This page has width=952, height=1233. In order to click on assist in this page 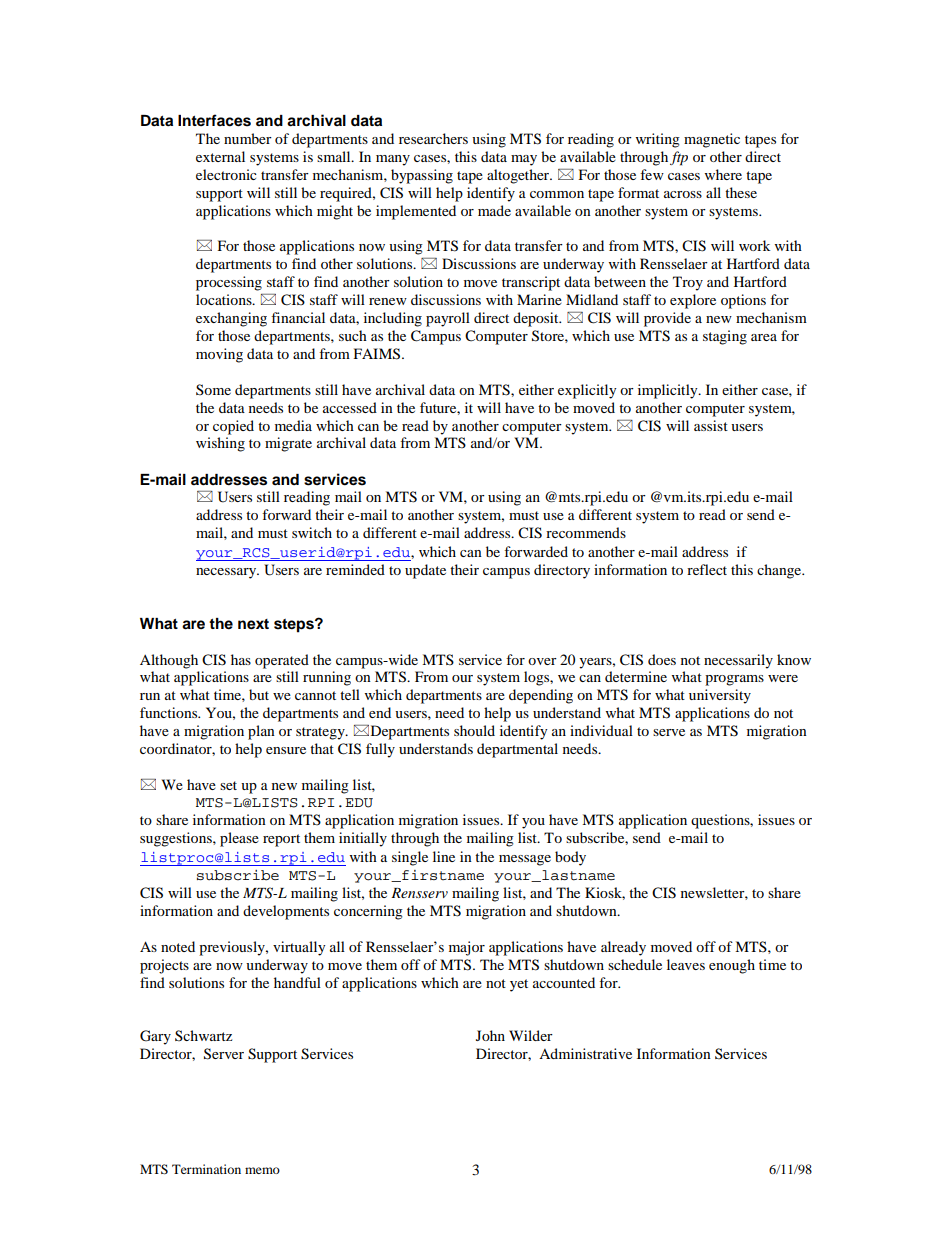, I will do `click(711, 425)`.
